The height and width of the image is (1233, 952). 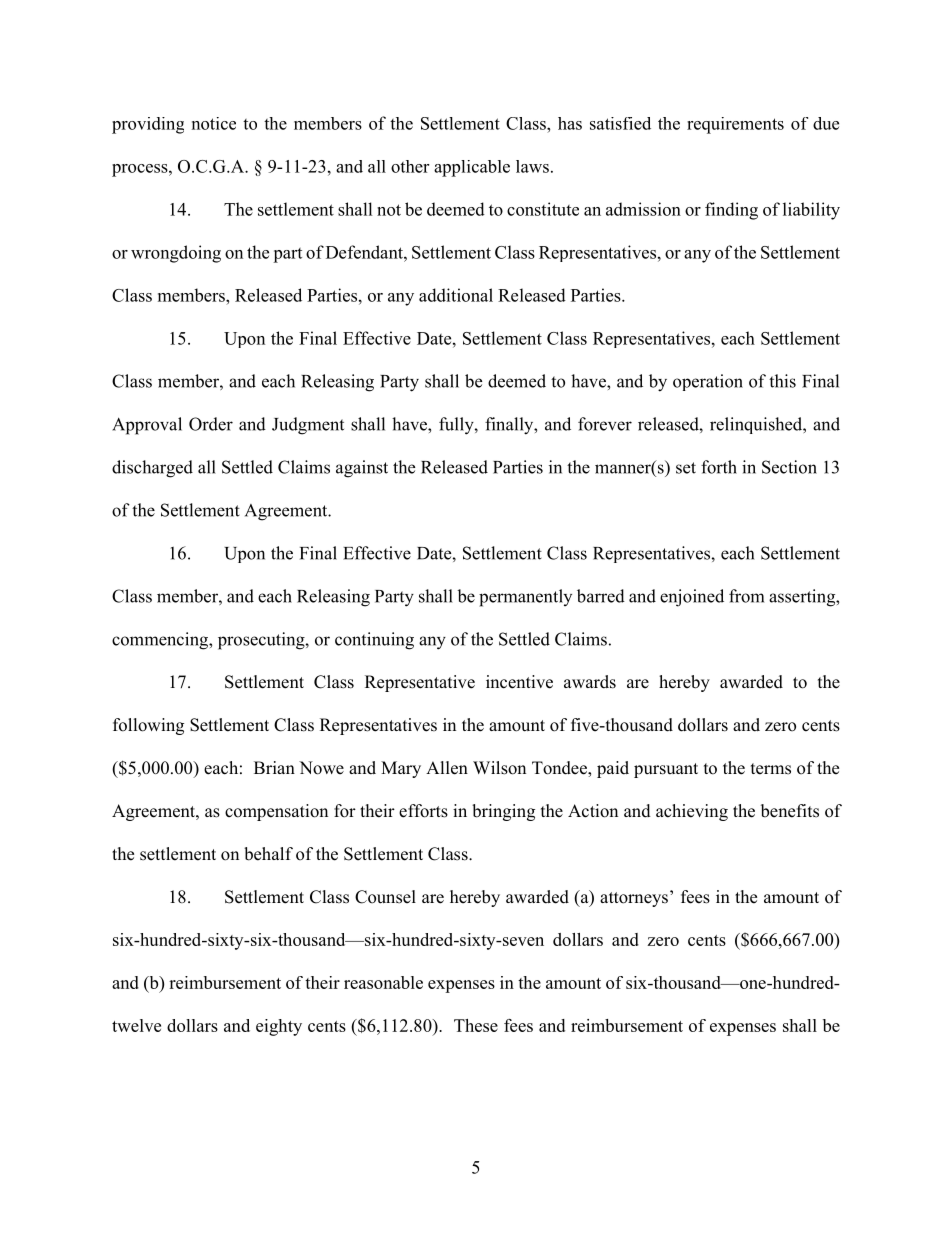 I want to click on permanently, so click(x=525, y=598).
